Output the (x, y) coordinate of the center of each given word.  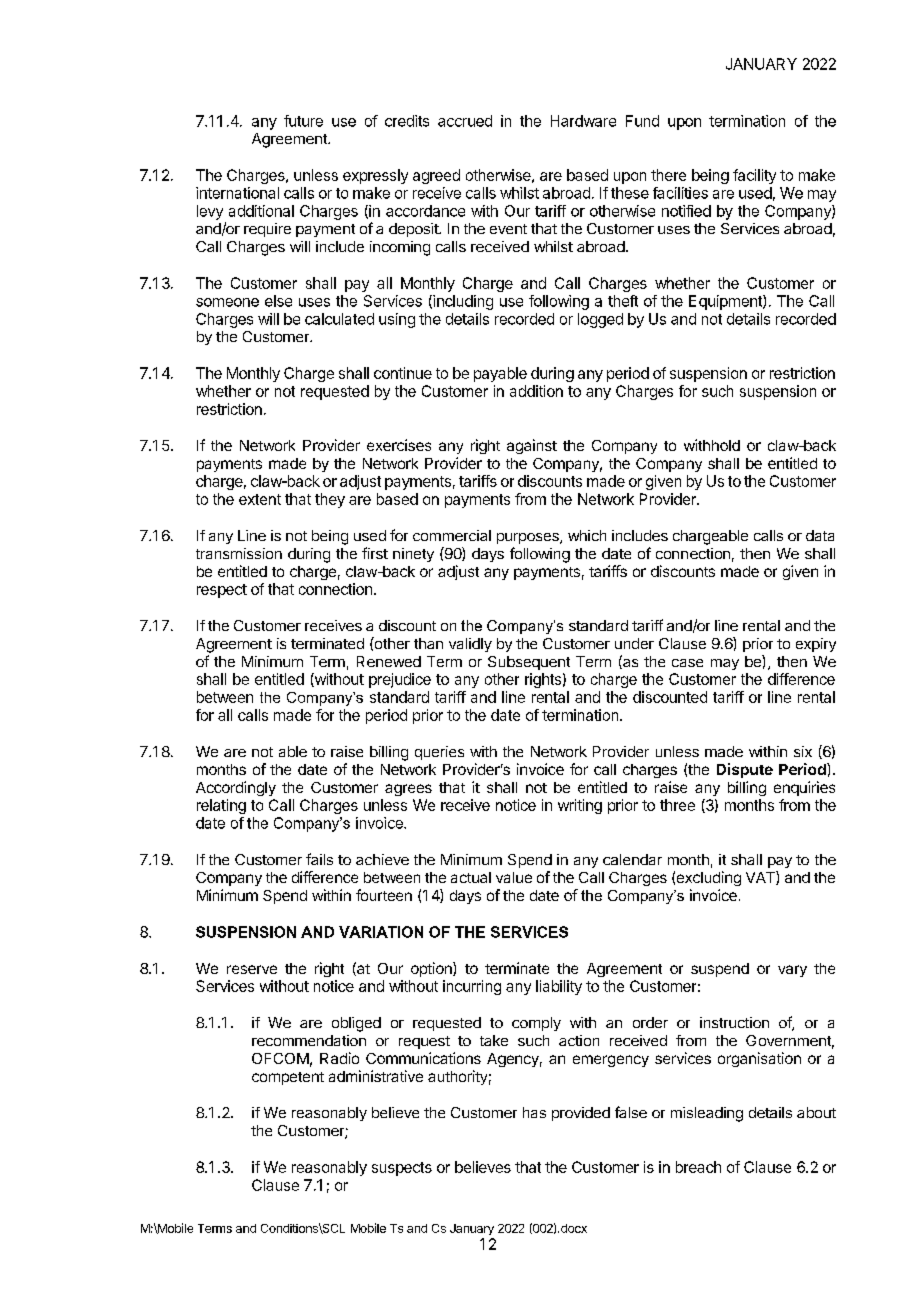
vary (792, 971)
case (687, 663)
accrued (465, 121)
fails (319, 859)
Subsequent (529, 663)
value (514, 877)
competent (288, 1078)
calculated (339, 319)
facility (754, 176)
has (534, 1112)
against (532, 446)
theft (623, 301)
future (303, 121)
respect (222, 591)
